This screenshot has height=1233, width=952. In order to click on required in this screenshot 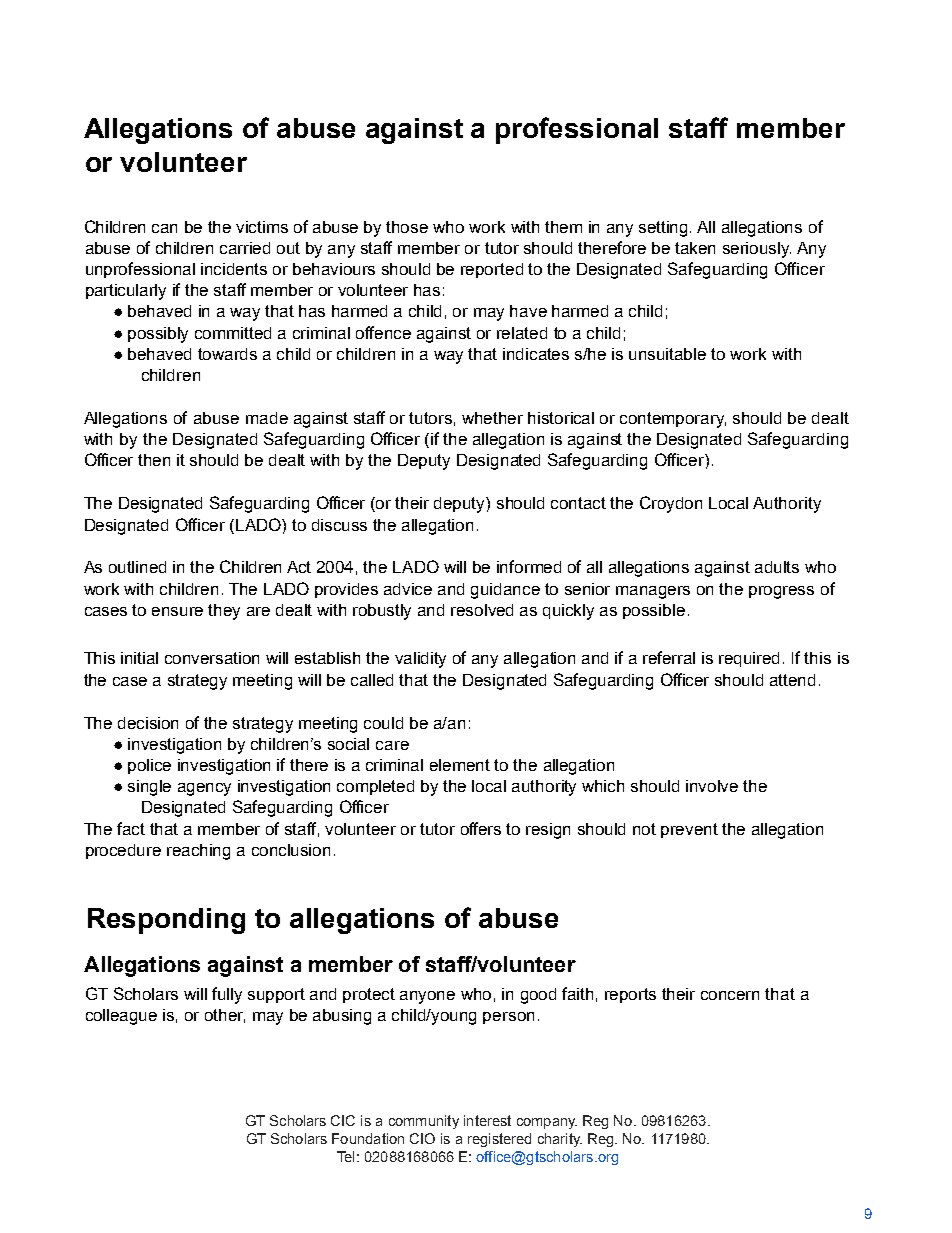, I will do `click(749, 659)`.
